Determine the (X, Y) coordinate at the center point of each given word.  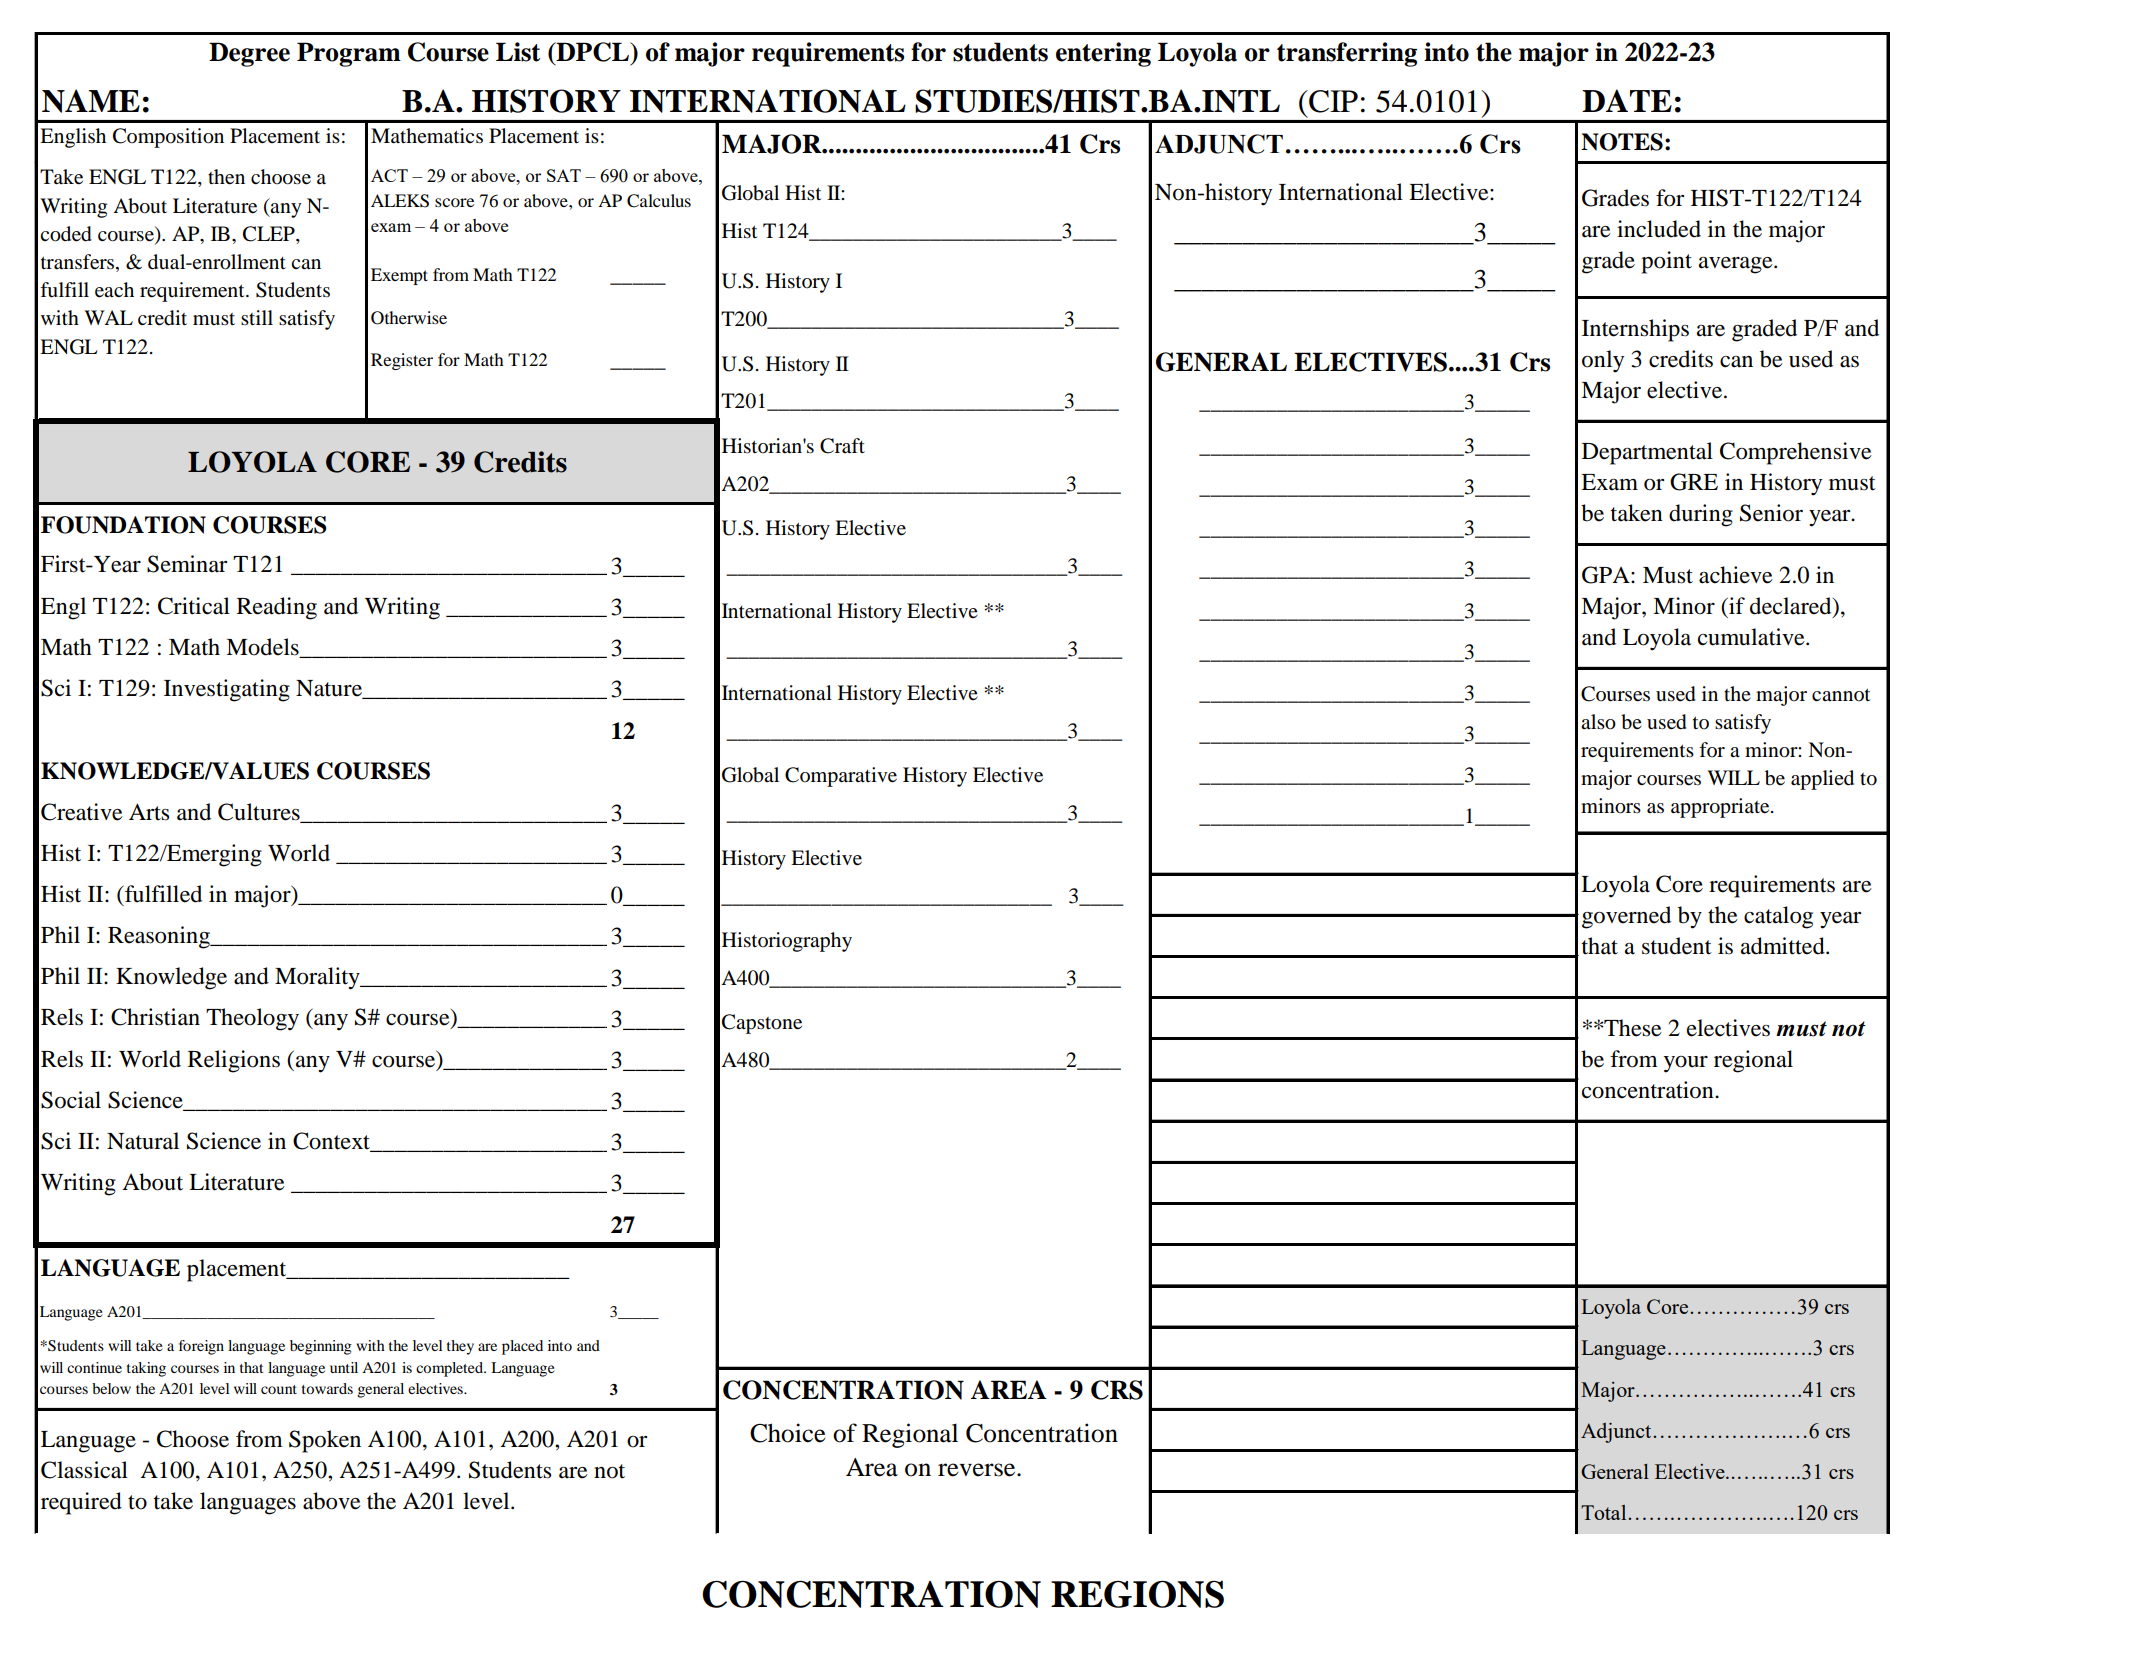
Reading (277, 608)
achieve (1736, 575)
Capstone (762, 1024)
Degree (249, 54)
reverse (978, 1470)
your (1686, 1064)
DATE (1627, 100)
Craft (842, 446)
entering (1103, 54)
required (81, 1503)
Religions (234, 1061)
